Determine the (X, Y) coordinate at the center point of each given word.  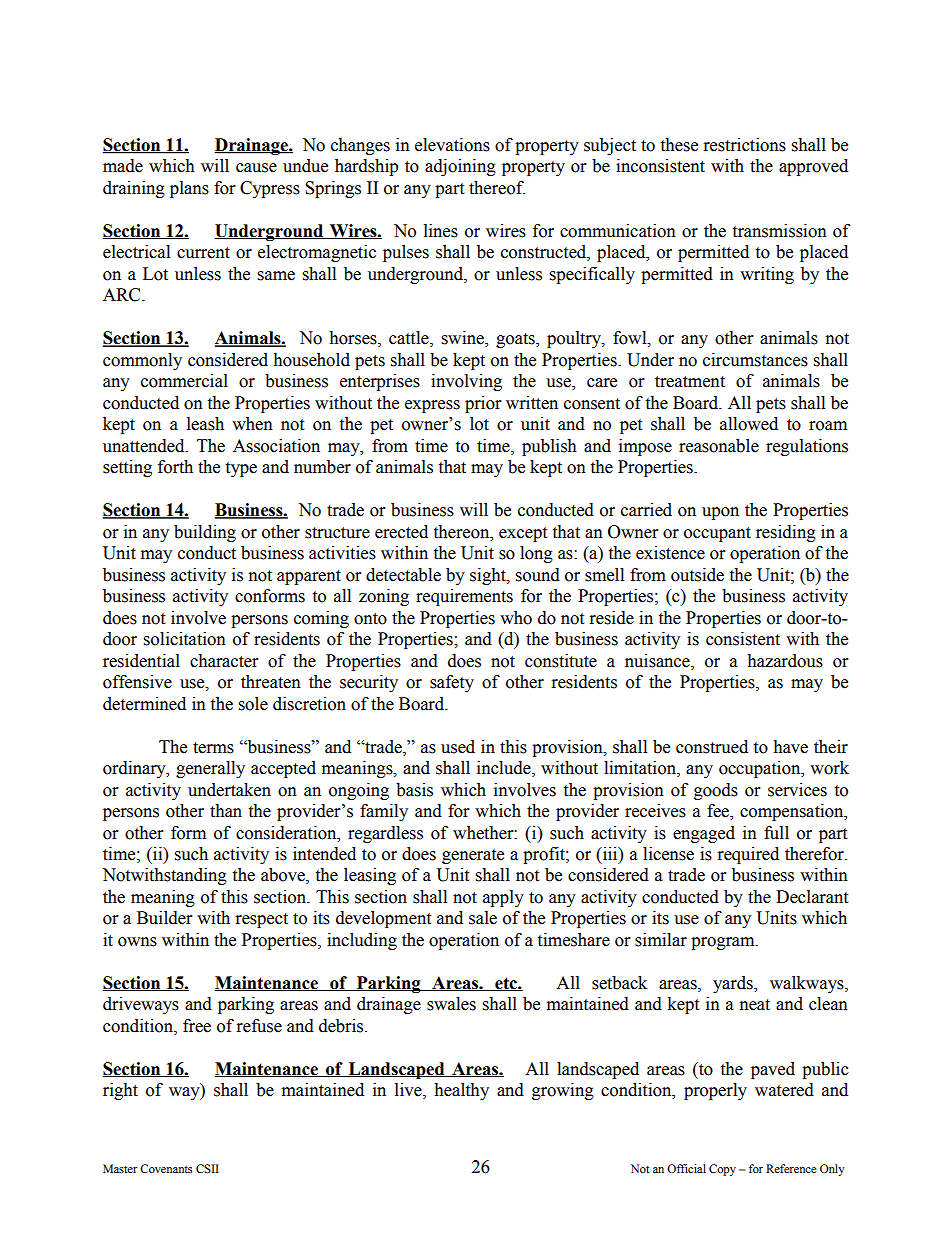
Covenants (166, 1168)
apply (503, 898)
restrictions (745, 145)
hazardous (785, 661)
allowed (749, 424)
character (224, 661)
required (748, 855)
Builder (164, 918)
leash (205, 424)
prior (483, 404)
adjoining (460, 167)
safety (452, 683)
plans (189, 189)
